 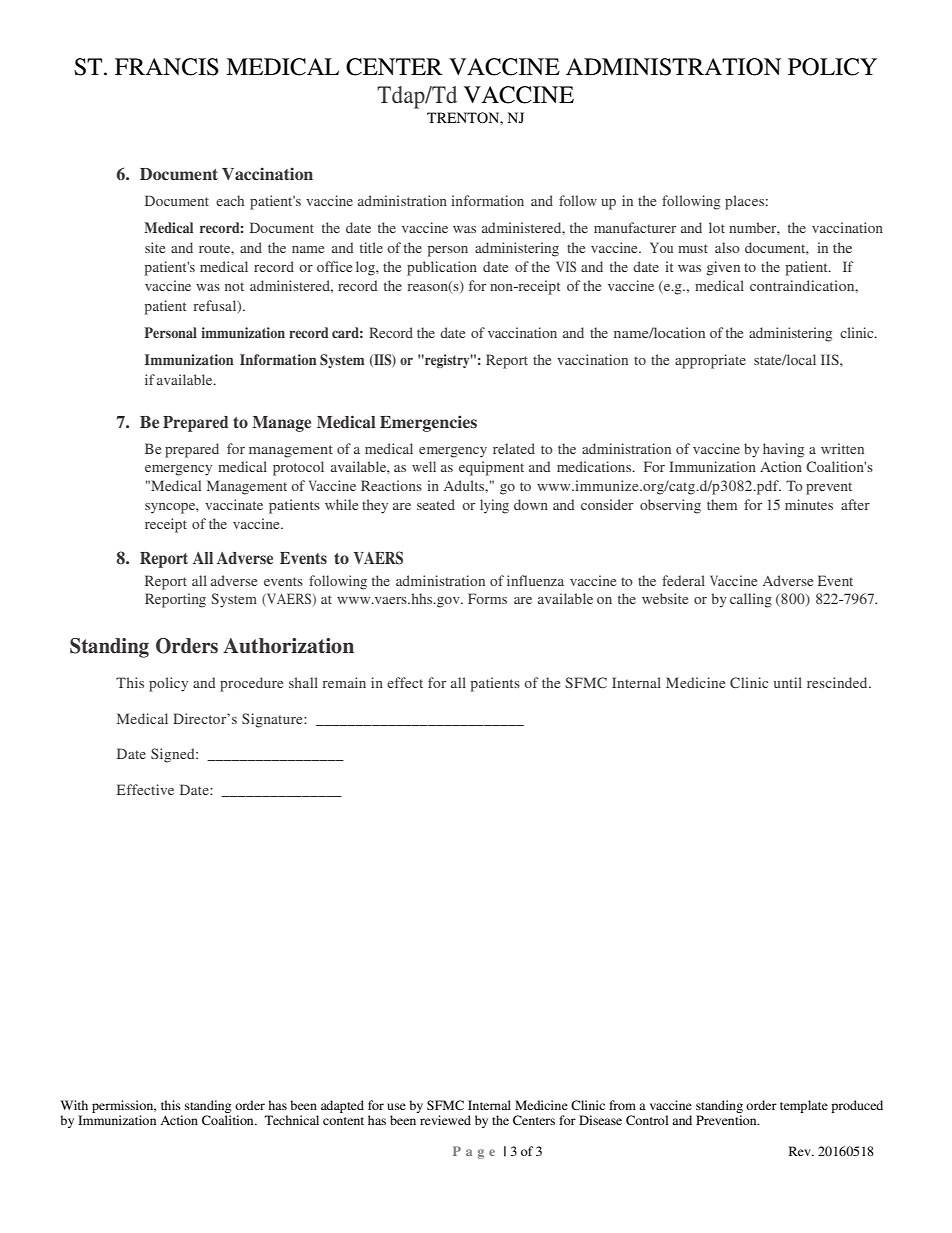 I want to click on With, so click(x=74, y=1105).
